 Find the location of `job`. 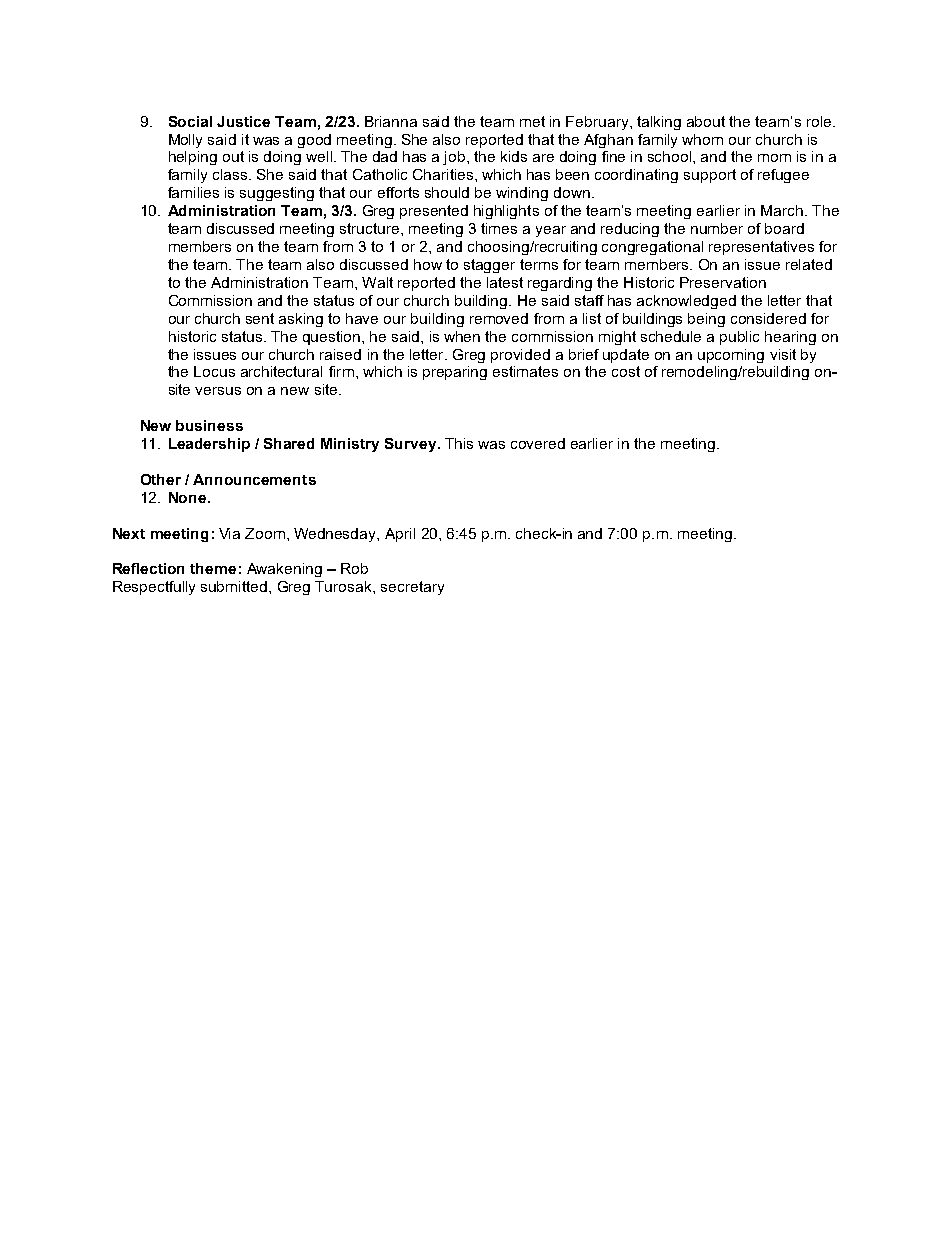

job is located at coordinates (455, 158).
